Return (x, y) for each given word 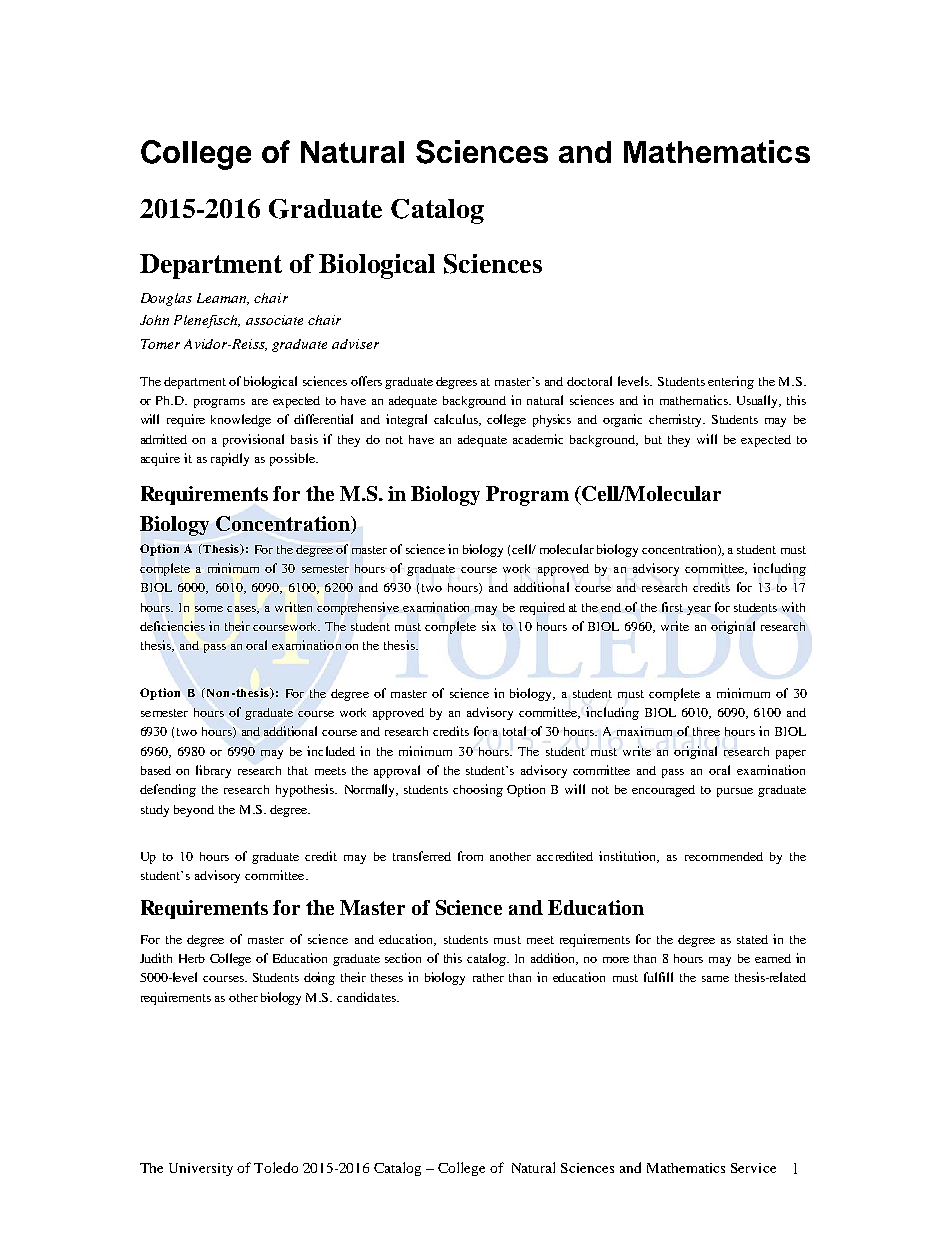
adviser (355, 344)
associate (274, 320)
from (470, 856)
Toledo (276, 1167)
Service (753, 1168)
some (209, 609)
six (489, 626)
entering (731, 382)
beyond (194, 811)
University (201, 1169)
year (699, 610)
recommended (724, 856)
